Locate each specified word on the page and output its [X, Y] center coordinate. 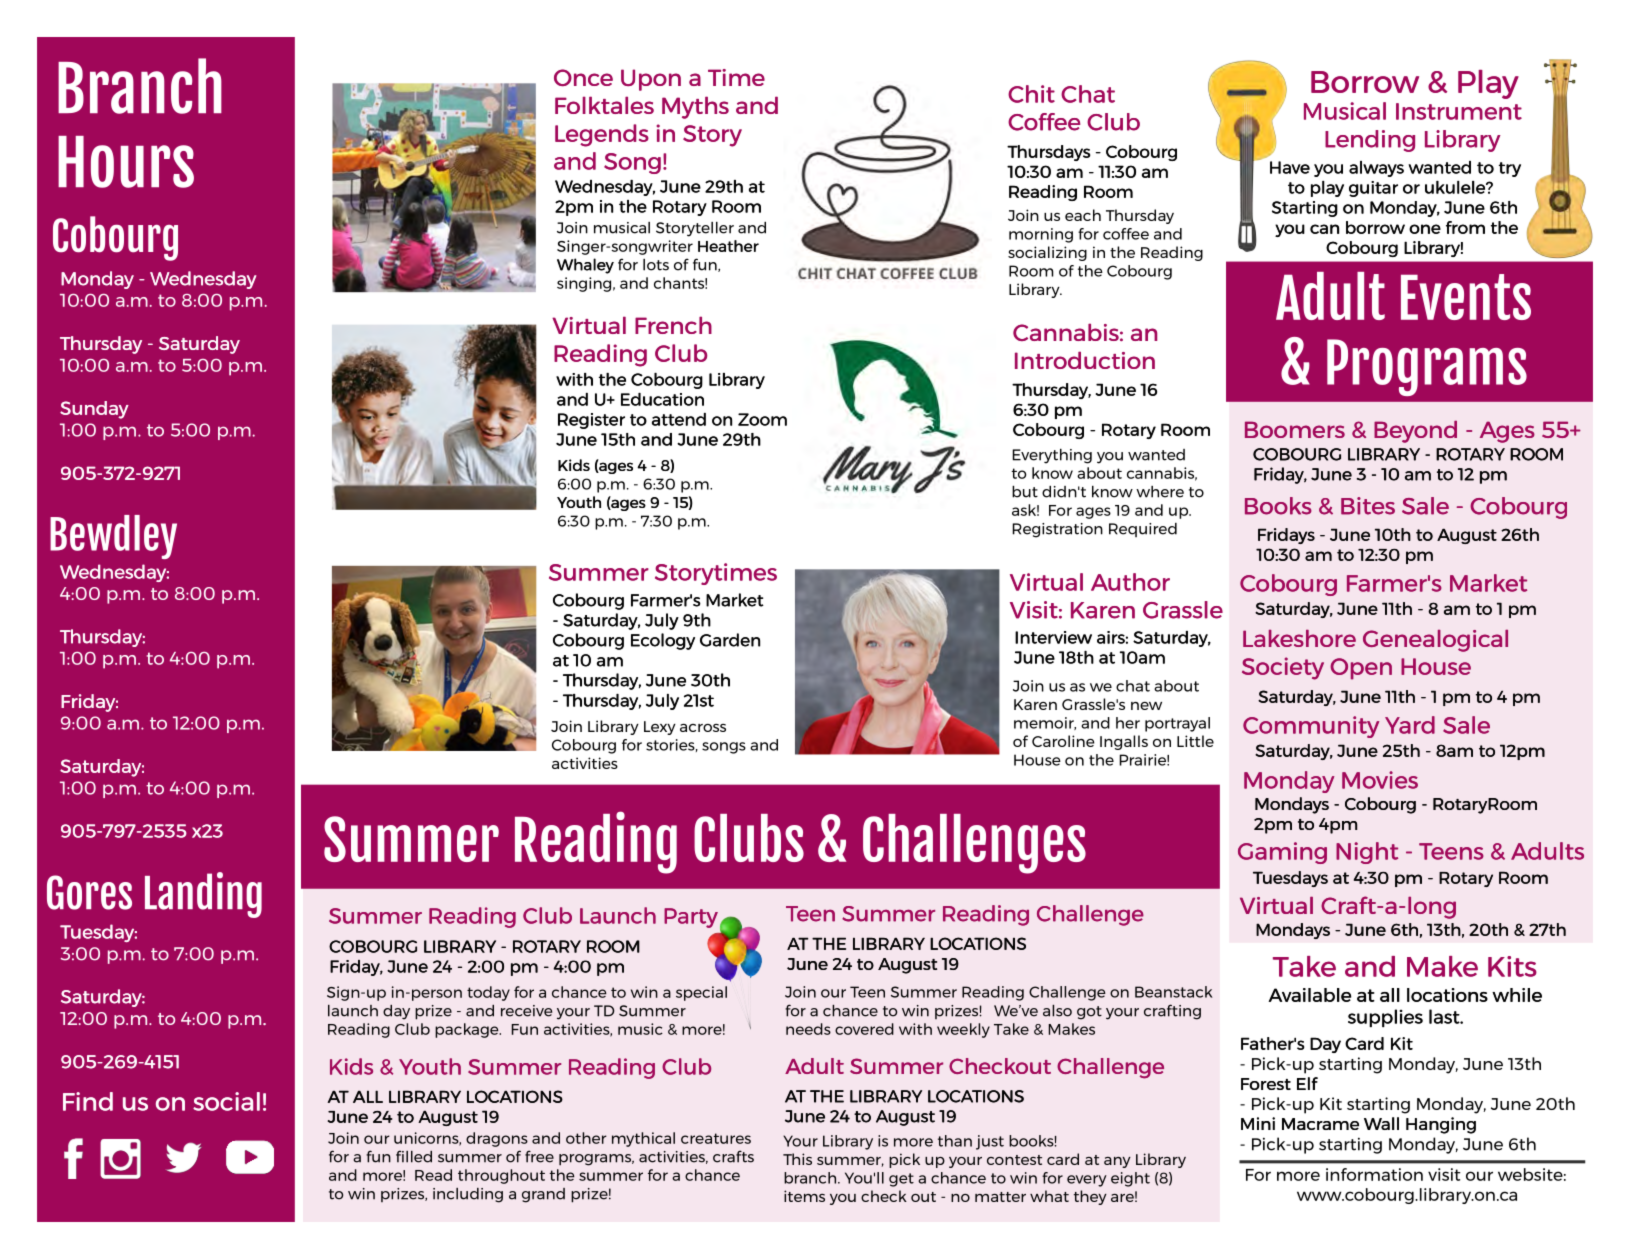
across [703, 728]
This [797, 1159]
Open [1361, 669]
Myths [695, 107]
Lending [1370, 141]
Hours [126, 162]
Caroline [1063, 741]
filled [414, 1156]
